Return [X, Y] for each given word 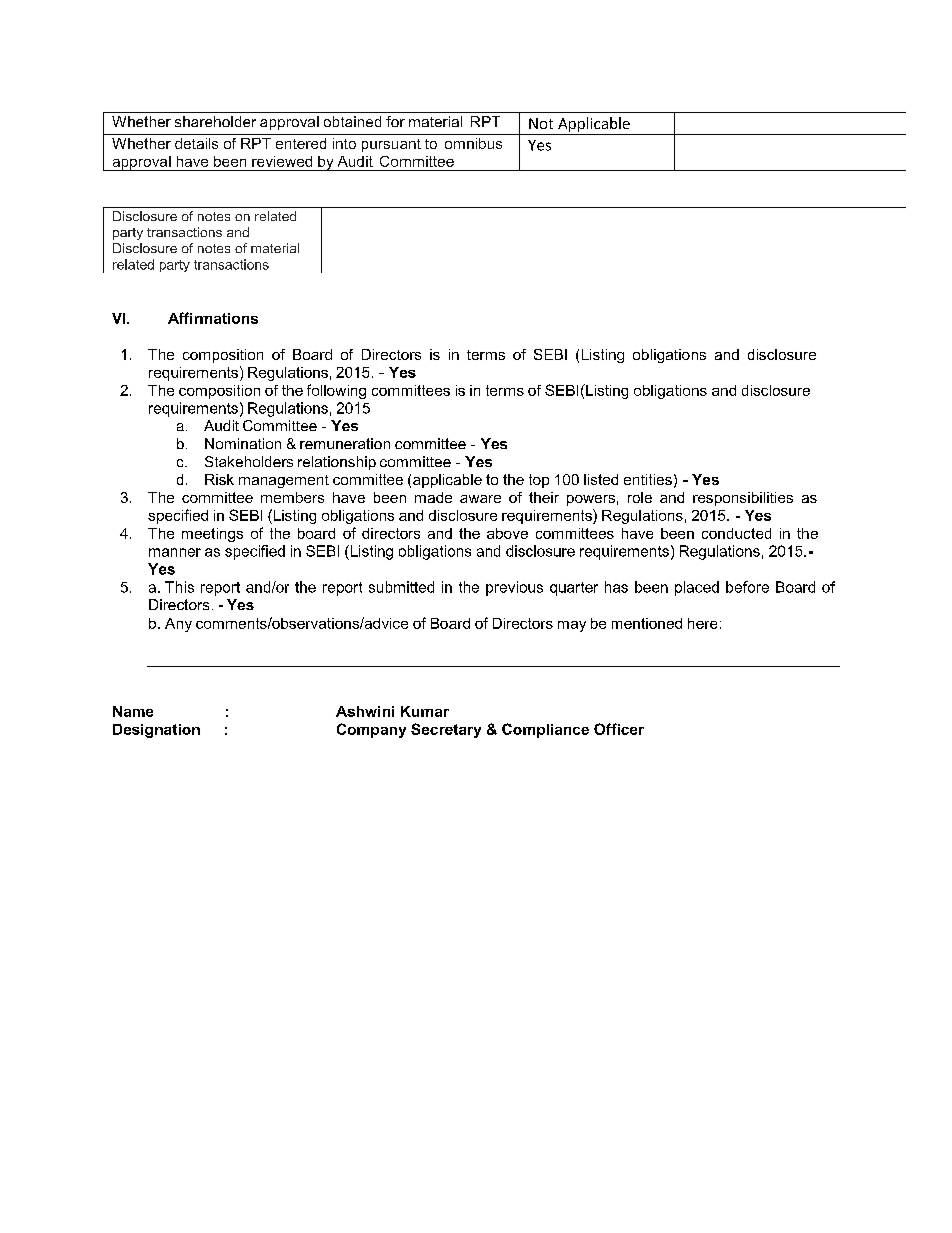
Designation [156, 731]
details [196, 143]
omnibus [473, 143]
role [640, 497]
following [336, 391]
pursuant [391, 145]
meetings [212, 535]
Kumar [425, 711]
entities [648, 479]
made [433, 497]
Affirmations [213, 318]
